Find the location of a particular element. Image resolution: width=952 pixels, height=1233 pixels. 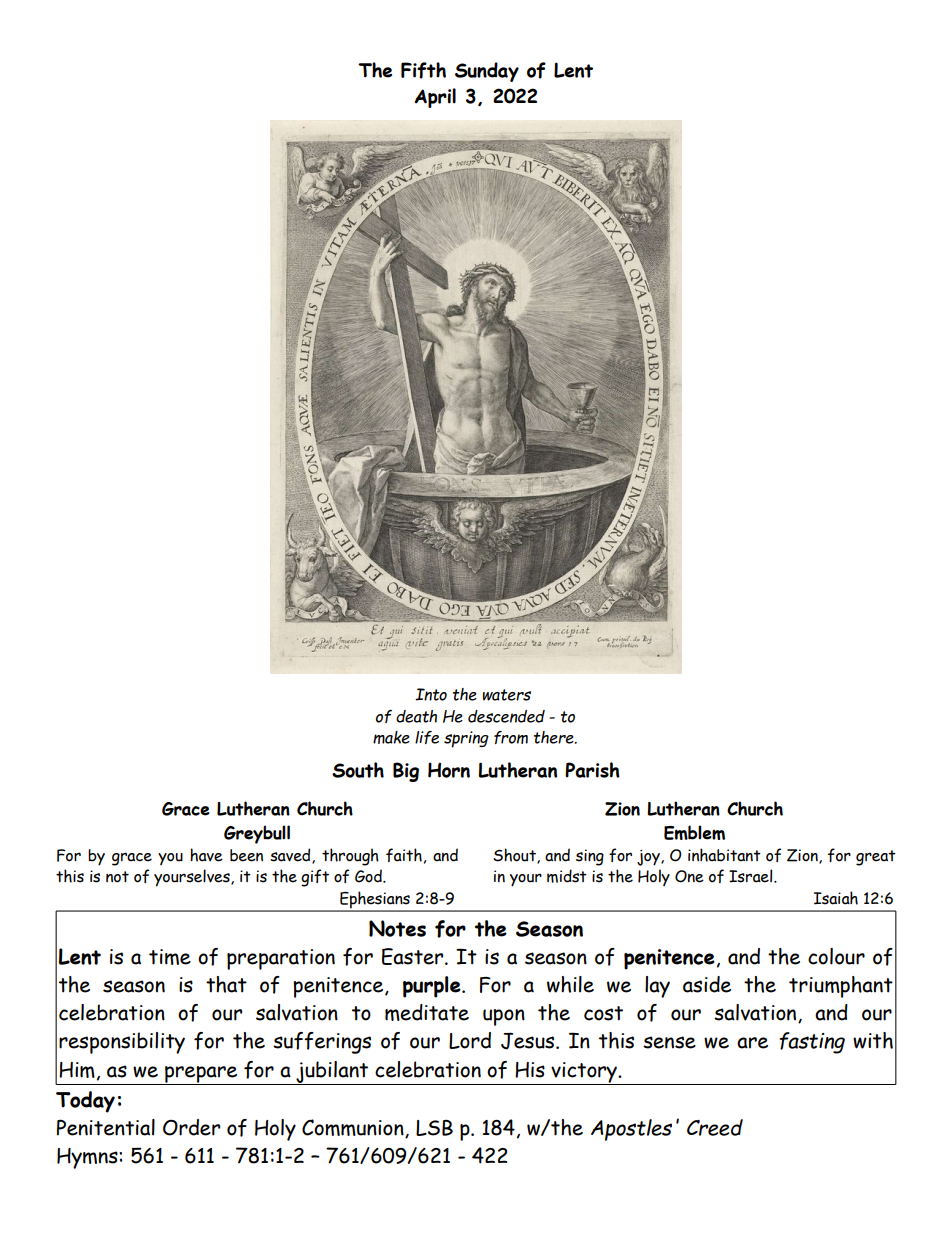

Order is located at coordinates (191, 1127).
